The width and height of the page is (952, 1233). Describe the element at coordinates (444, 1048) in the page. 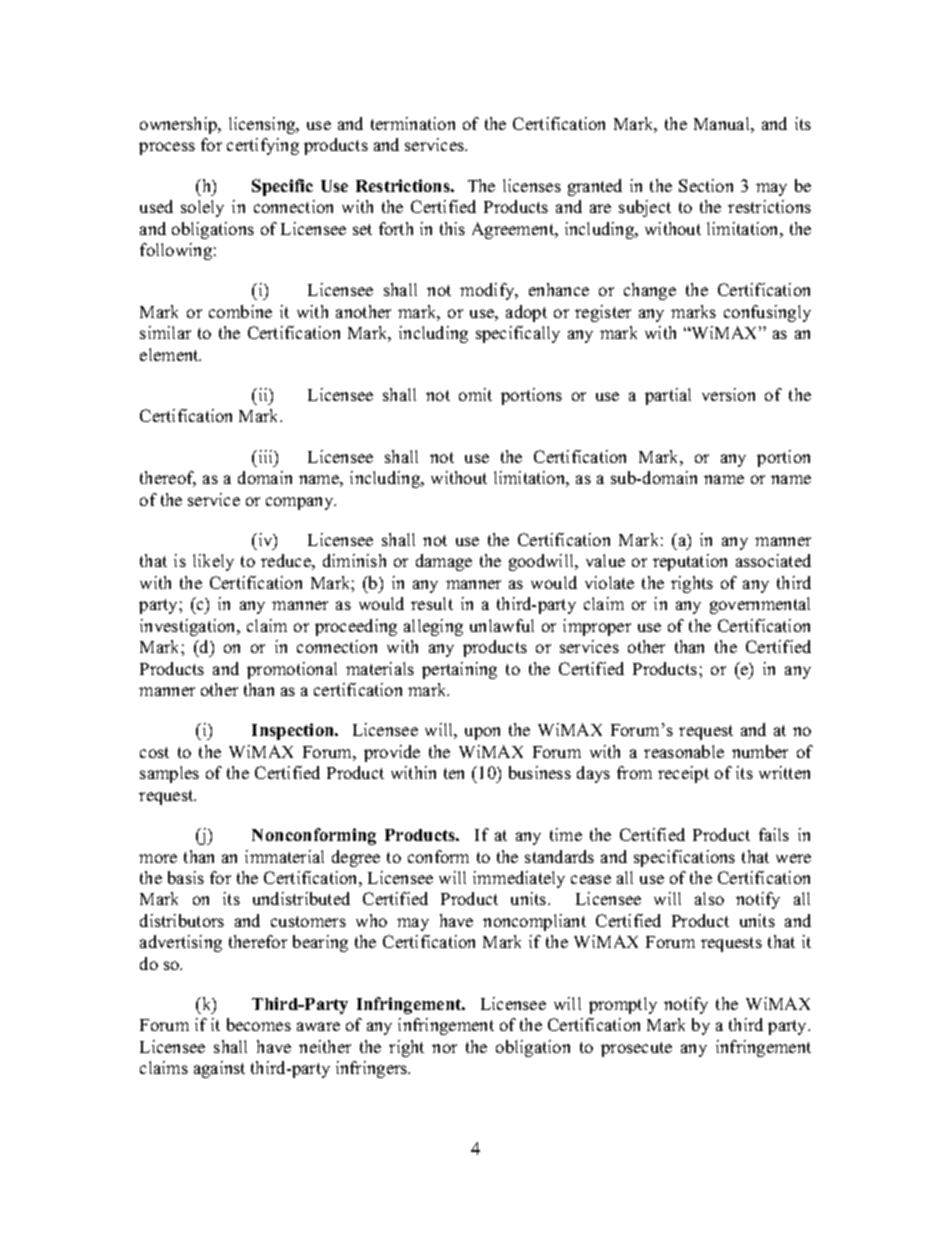

I see `nor` at that location.
